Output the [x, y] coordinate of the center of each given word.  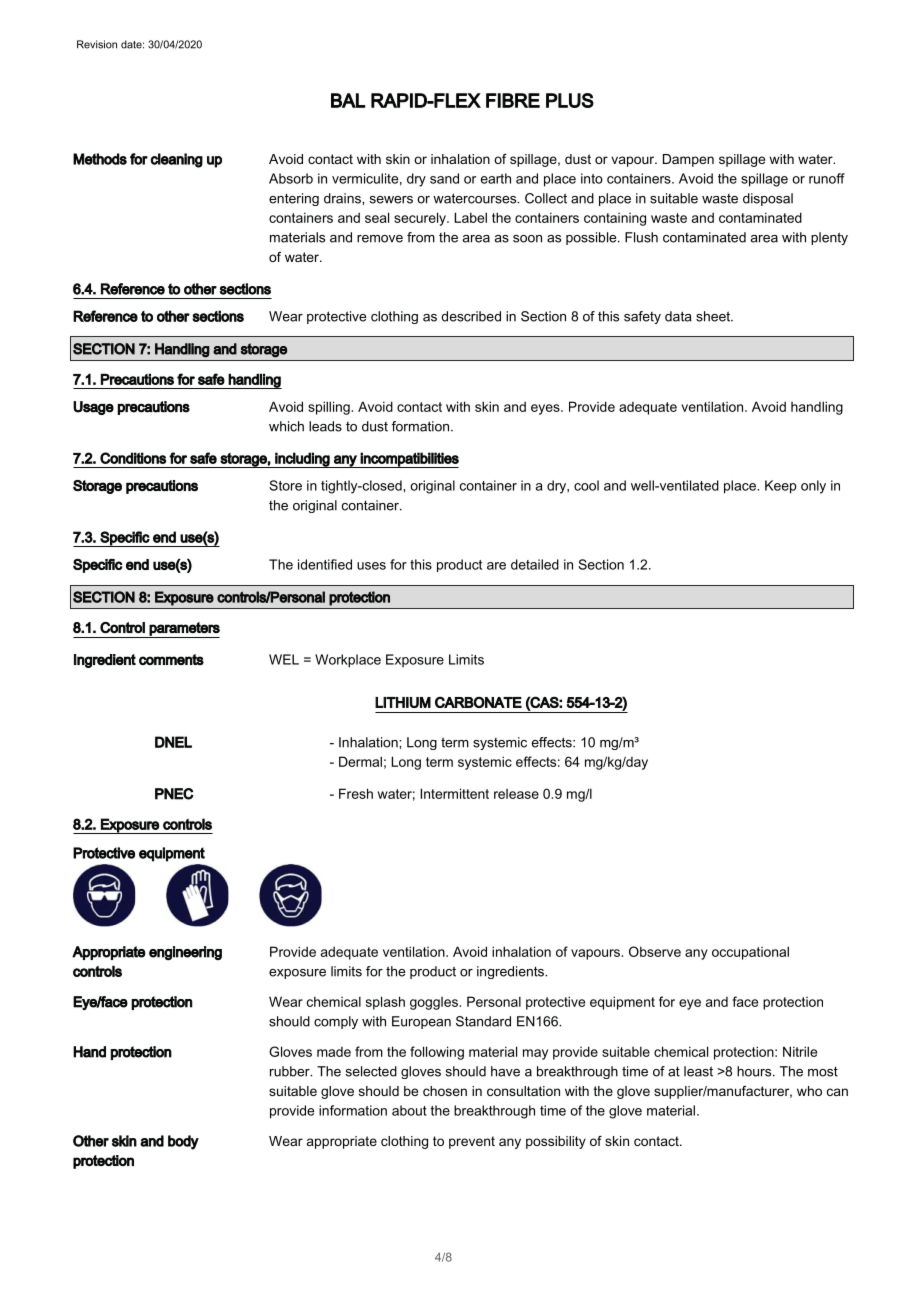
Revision [97, 44]
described [471, 316]
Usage [93, 408]
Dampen [688, 160]
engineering [185, 953]
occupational [750, 953]
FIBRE [513, 100]
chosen [445, 1091]
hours [755, 1071]
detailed [535, 564]
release [516, 794]
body [183, 1142]
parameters [184, 630]
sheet [714, 316]
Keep [780, 487]
